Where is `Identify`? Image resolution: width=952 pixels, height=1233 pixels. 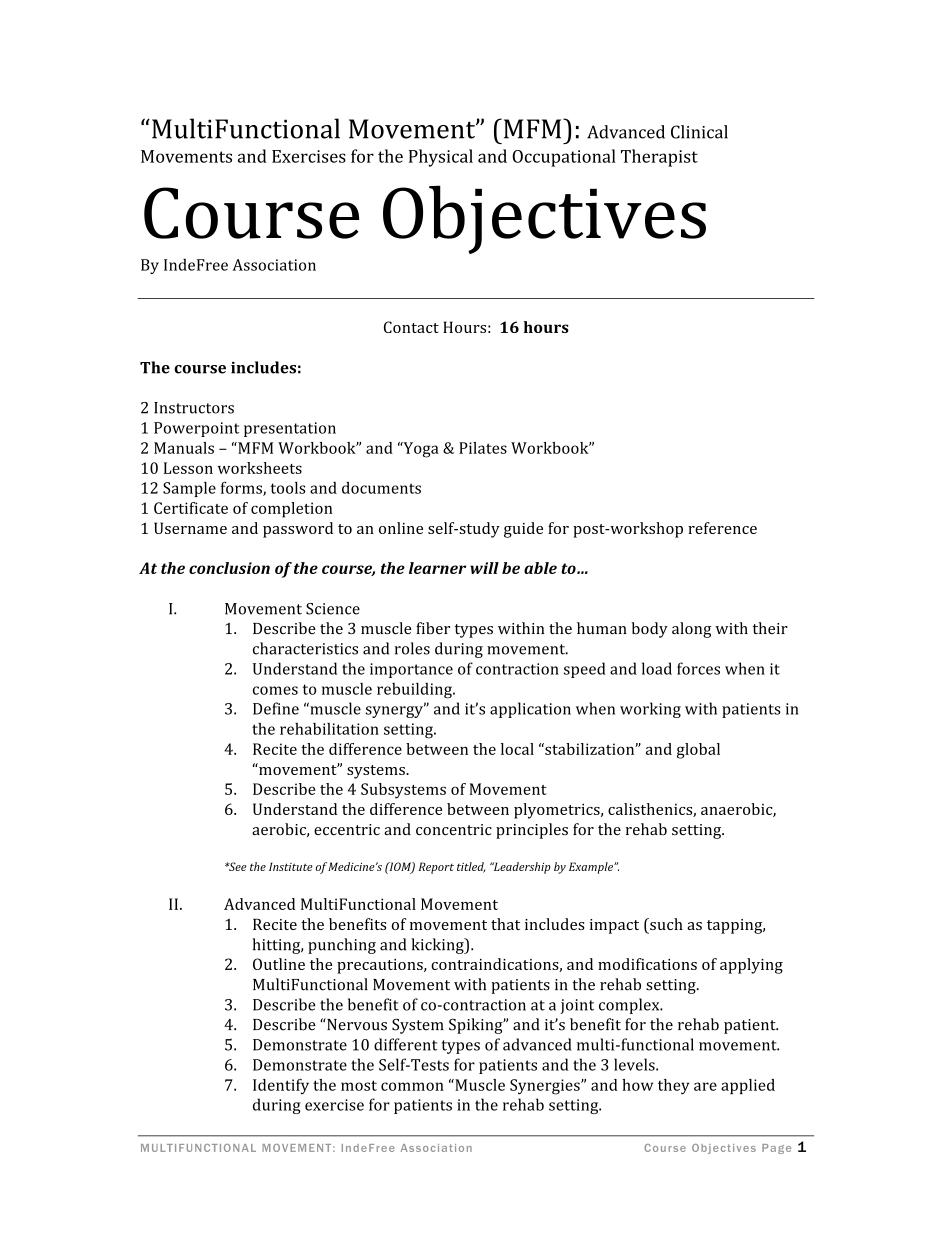
Identify is located at coordinates (281, 1086).
